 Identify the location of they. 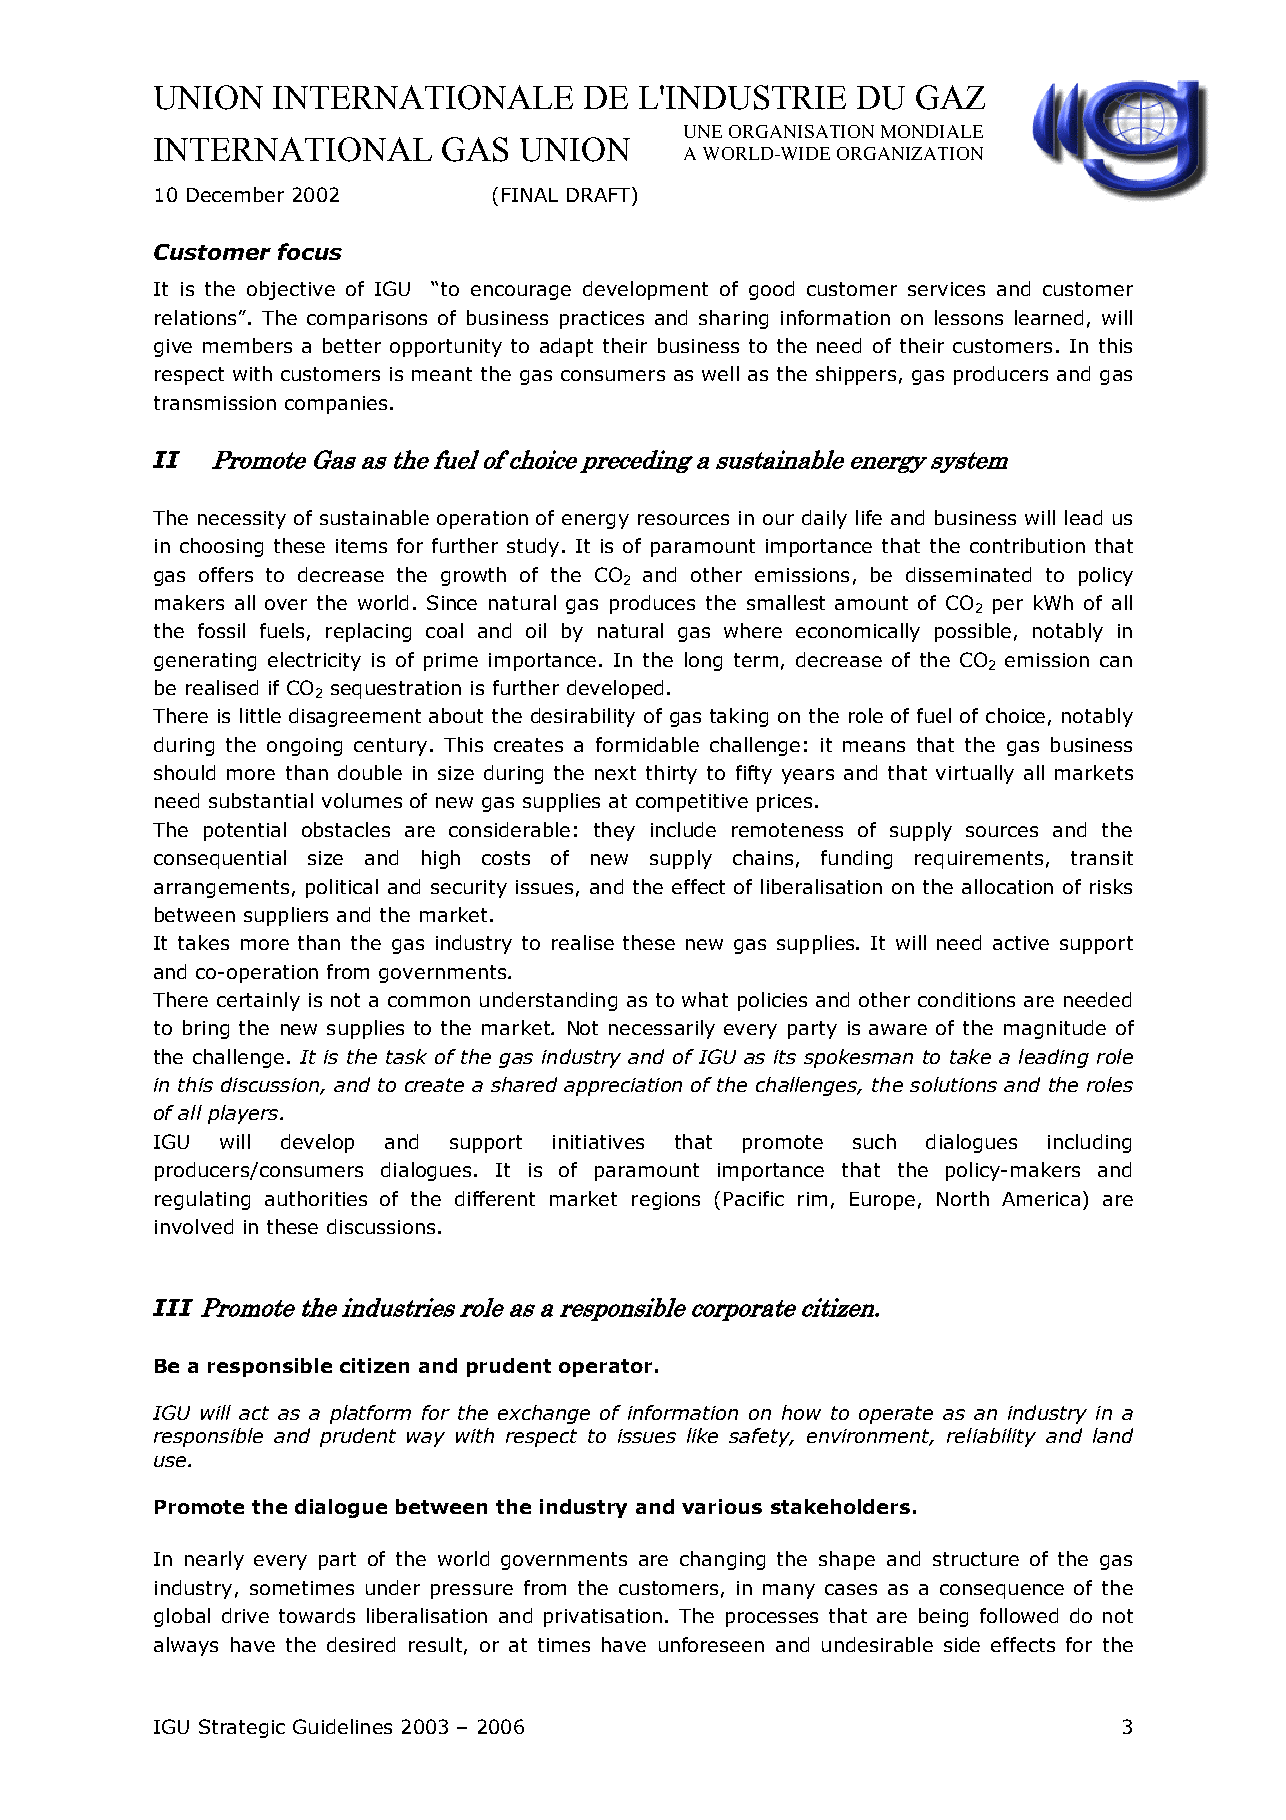
(614, 831).
